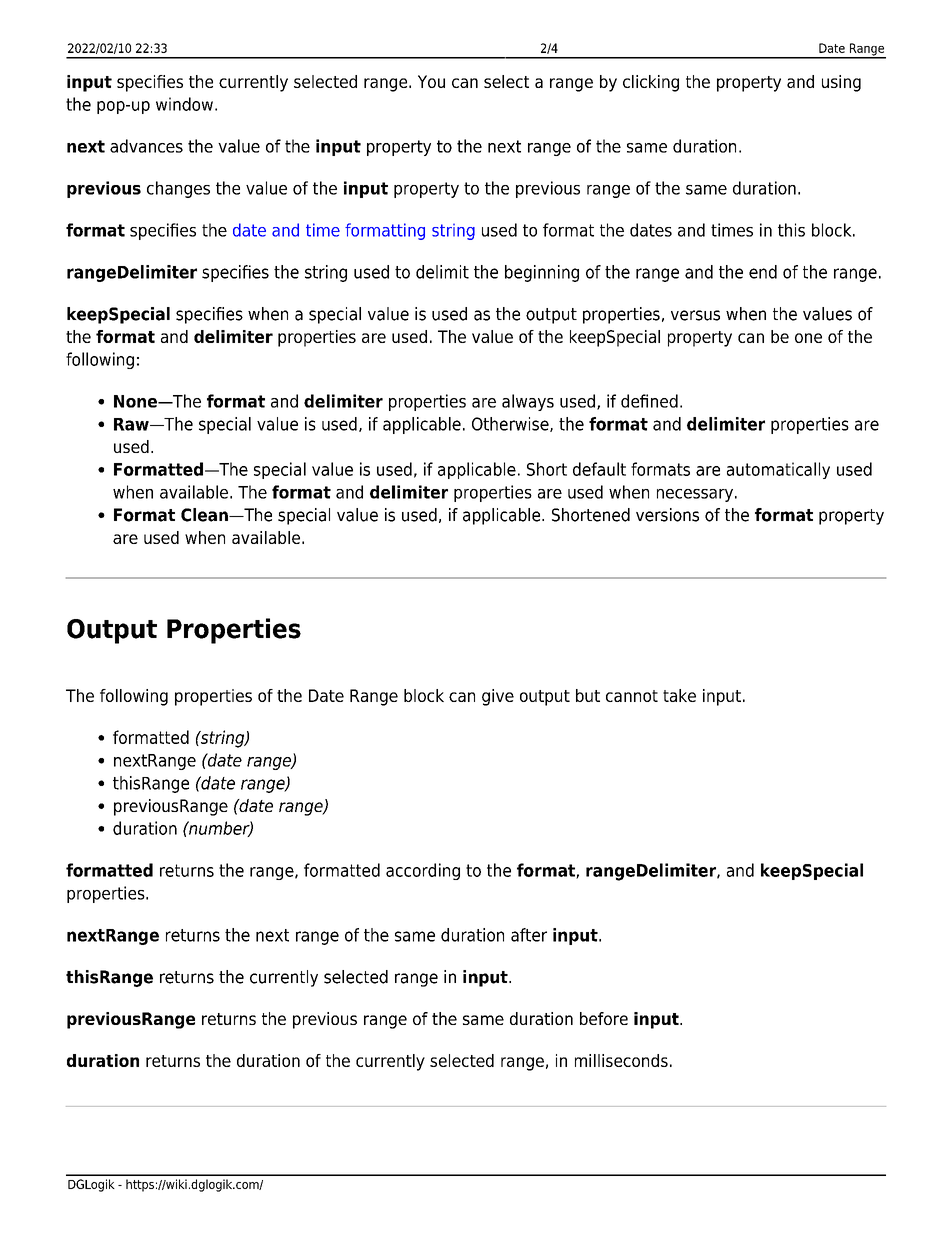  Describe the element at coordinates (178, 189) in the screenshot. I see `changes` at that location.
